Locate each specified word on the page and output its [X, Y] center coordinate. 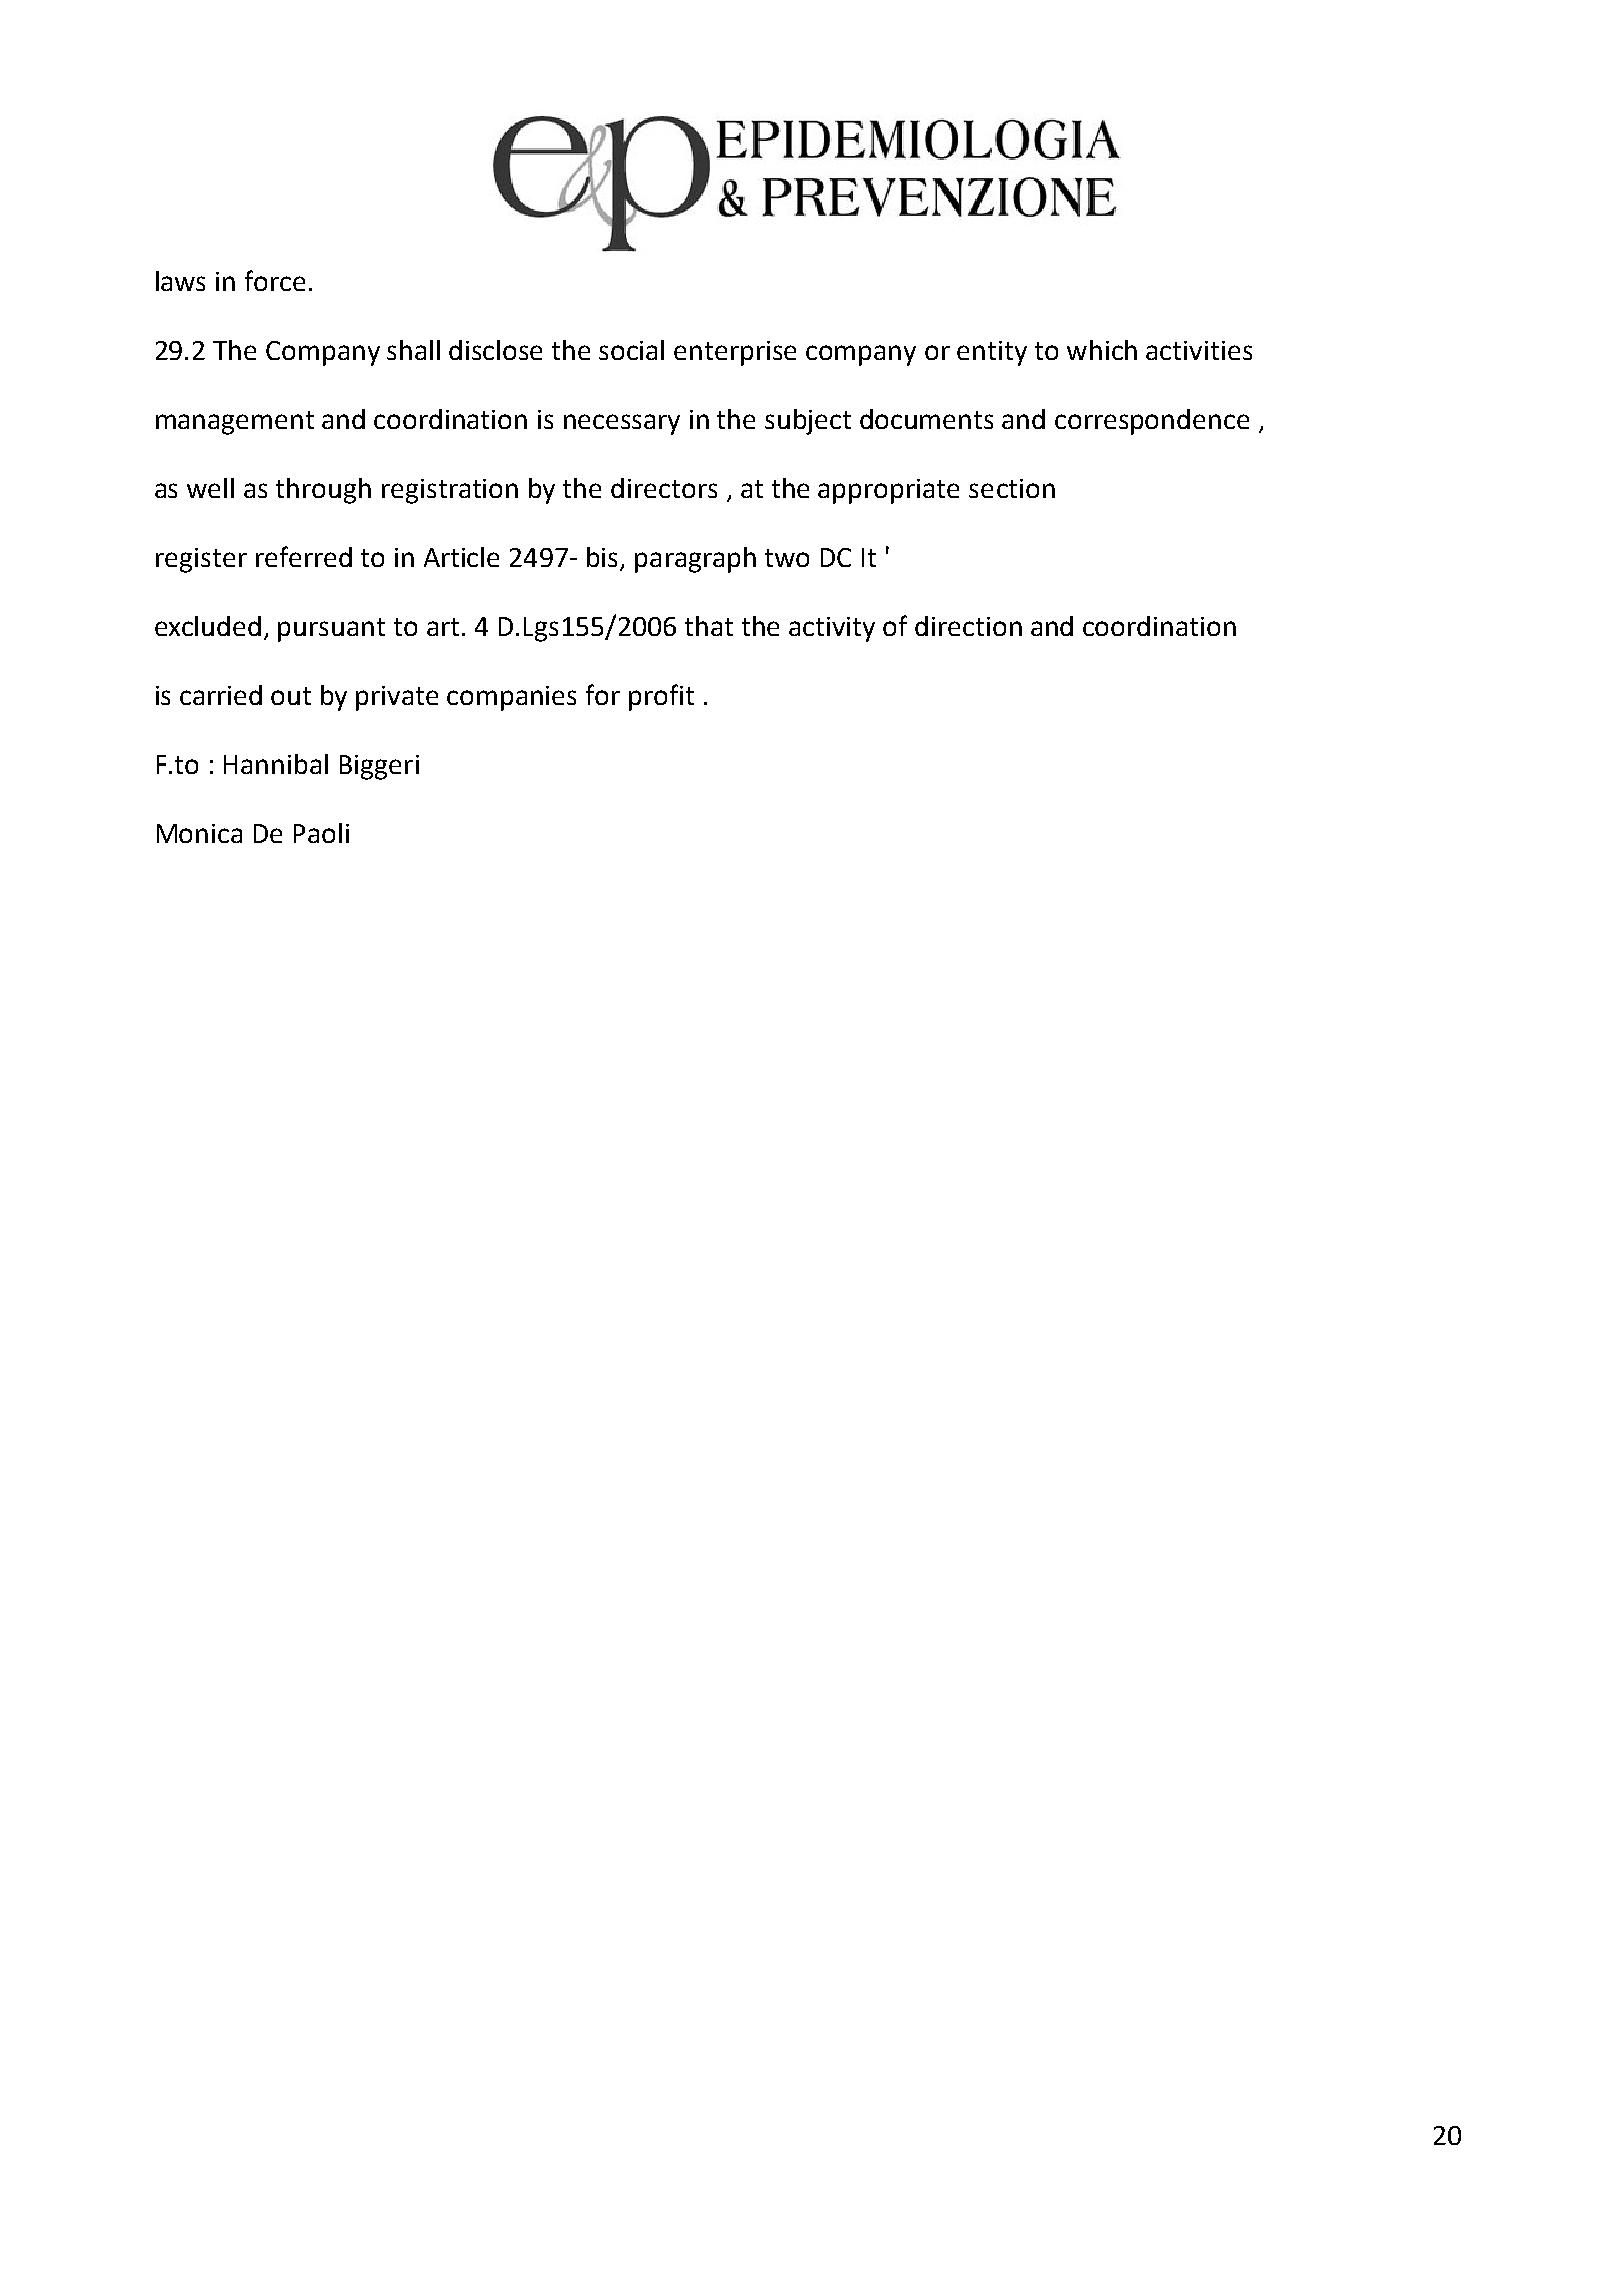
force [275, 280]
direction [968, 626]
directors [664, 488]
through [323, 491]
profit [661, 697]
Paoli [321, 833]
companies [511, 698]
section [1012, 488]
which [1102, 350]
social [631, 350]
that [709, 626]
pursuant [331, 630]
